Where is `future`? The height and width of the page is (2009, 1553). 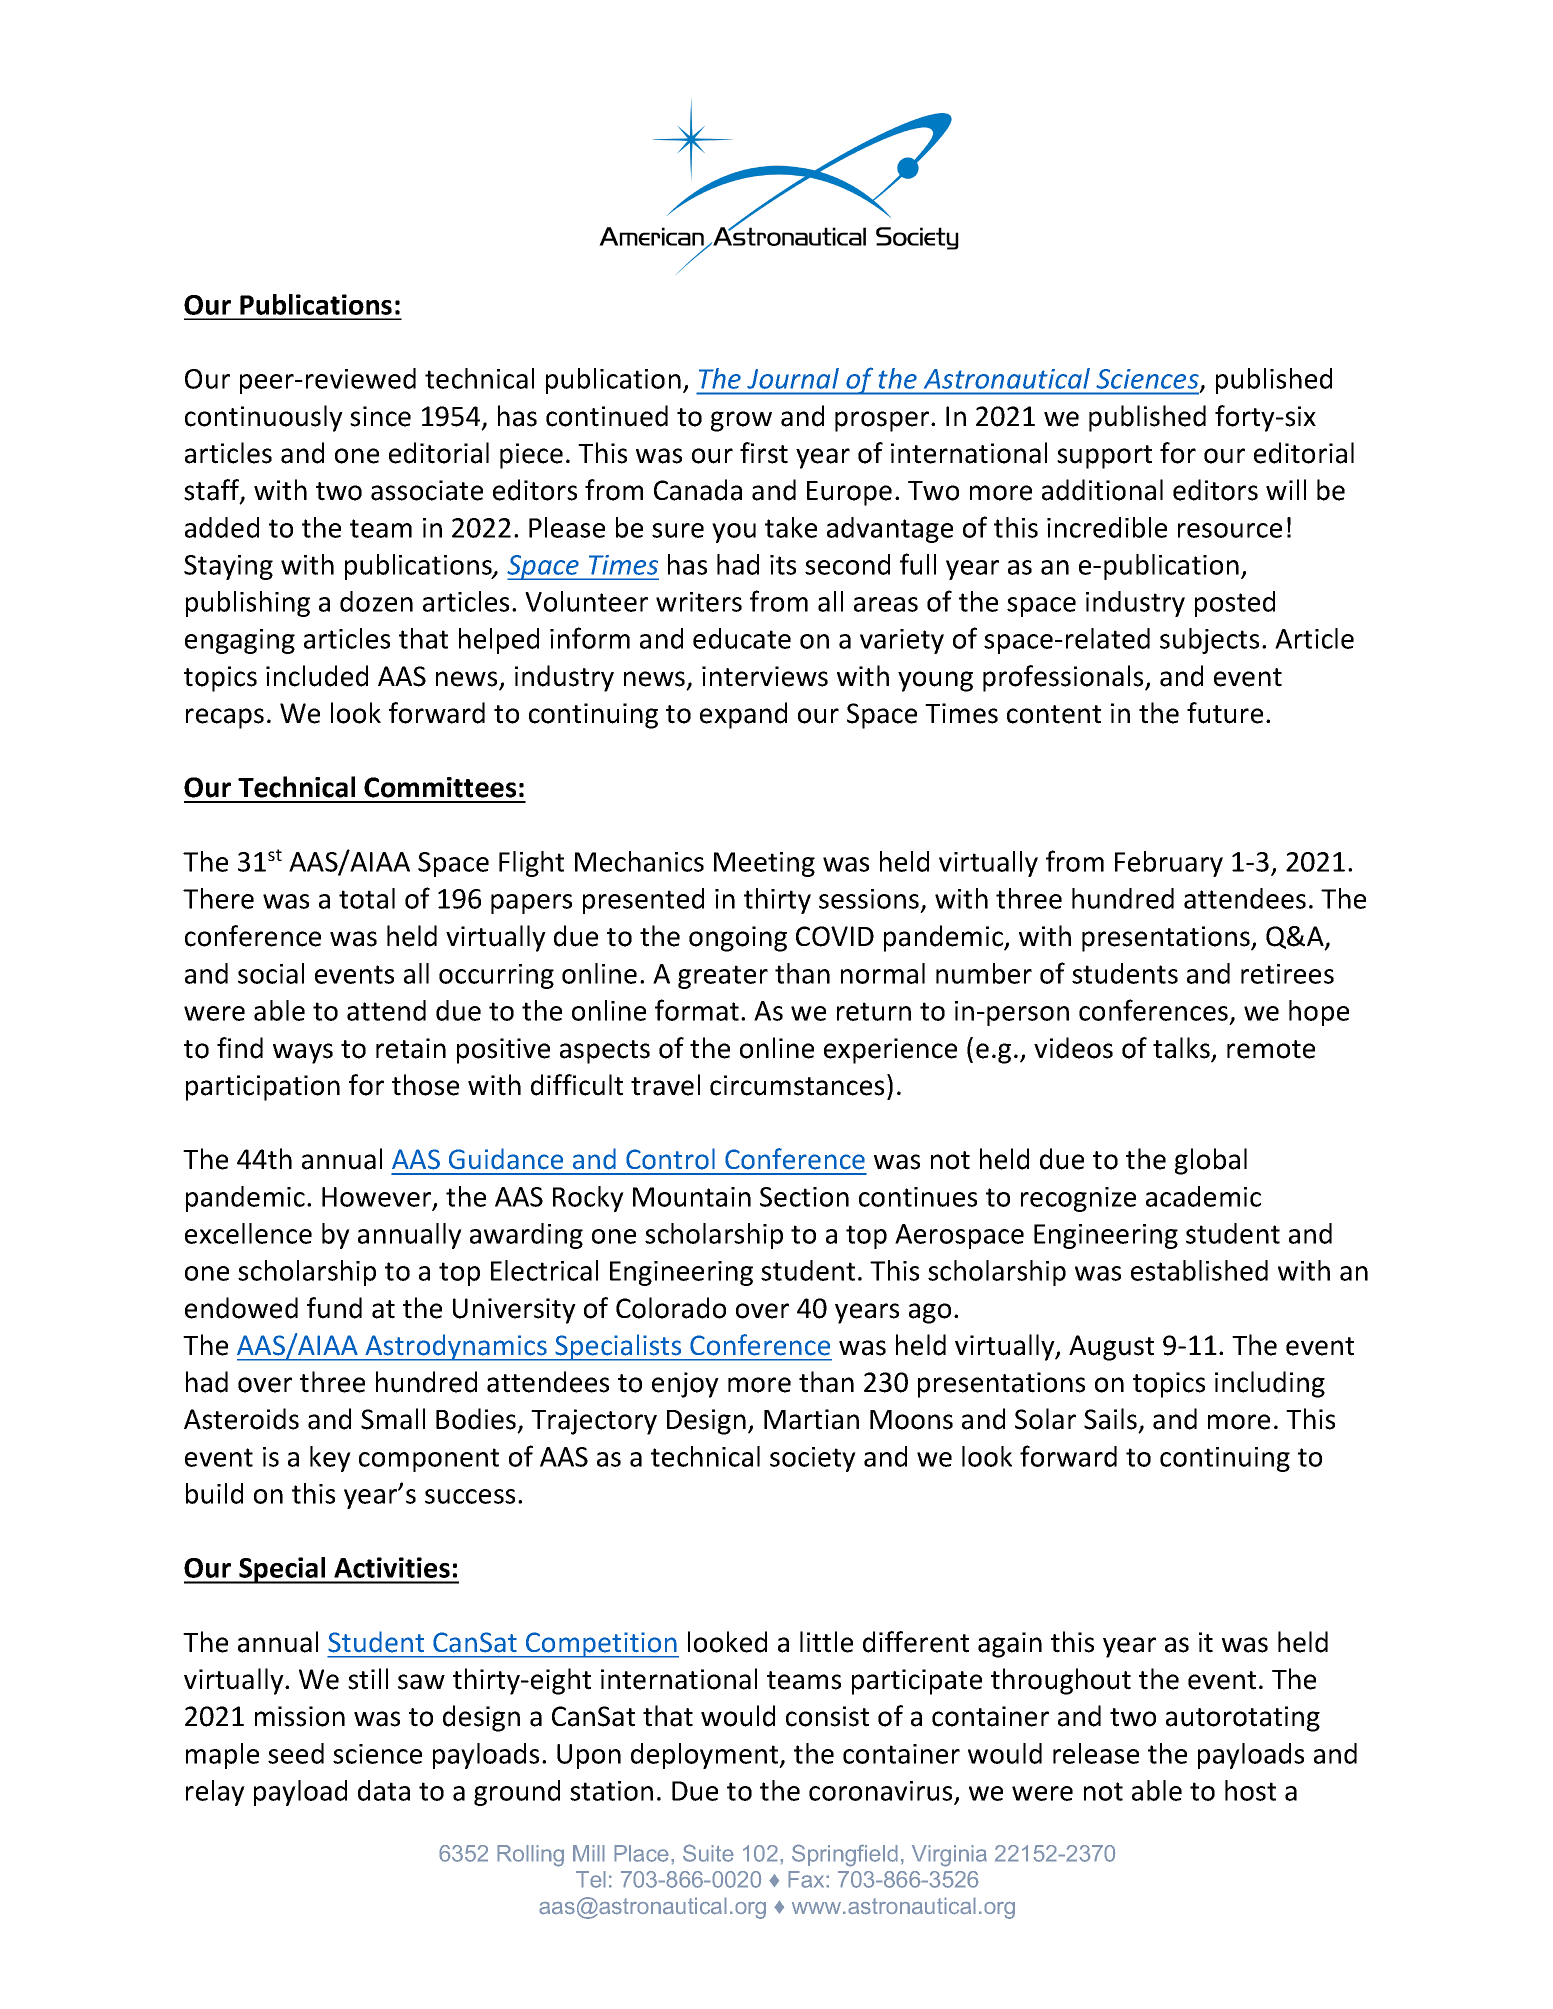
future is located at coordinates (1225, 713).
